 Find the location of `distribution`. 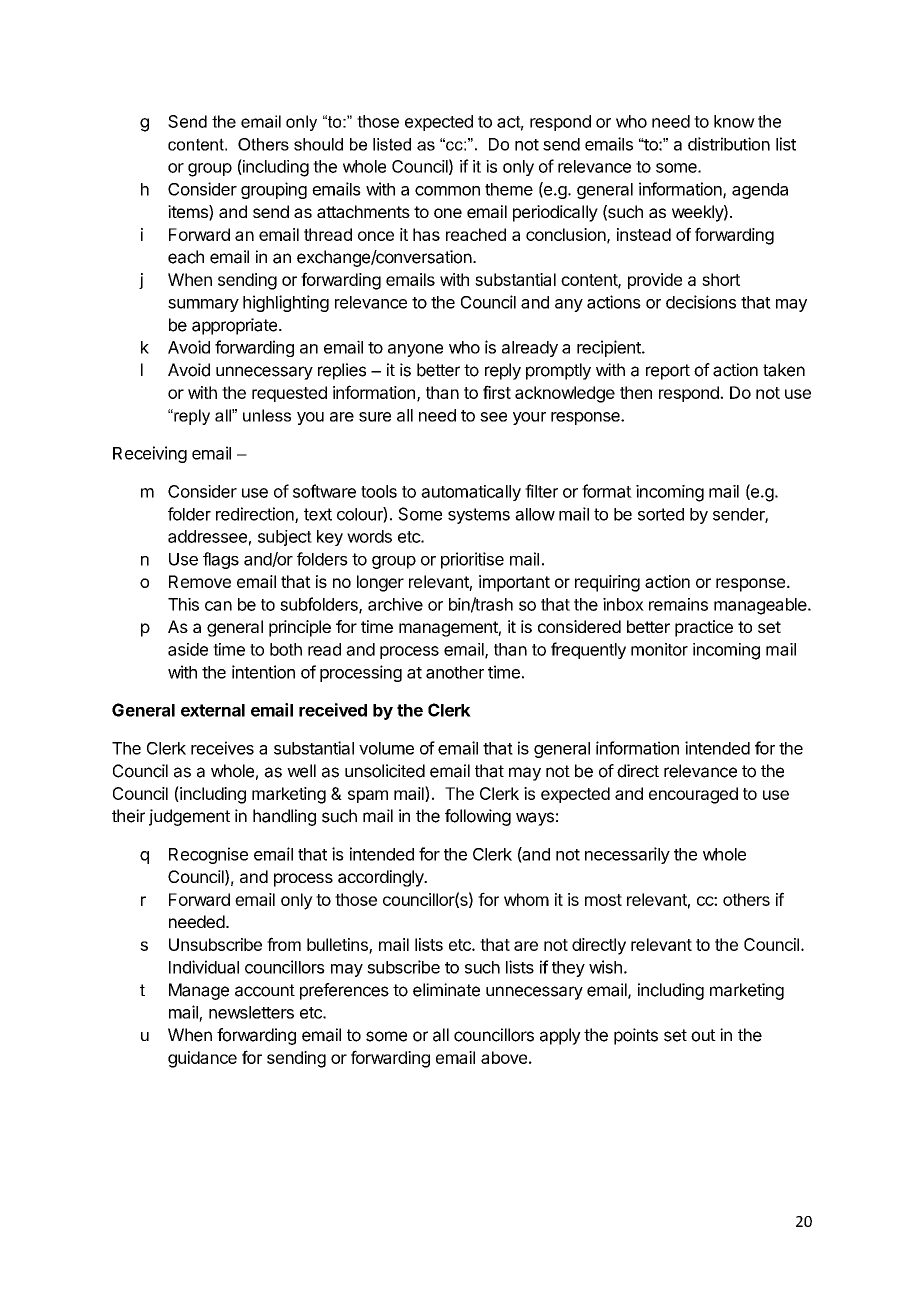

distribution is located at coordinates (729, 144).
